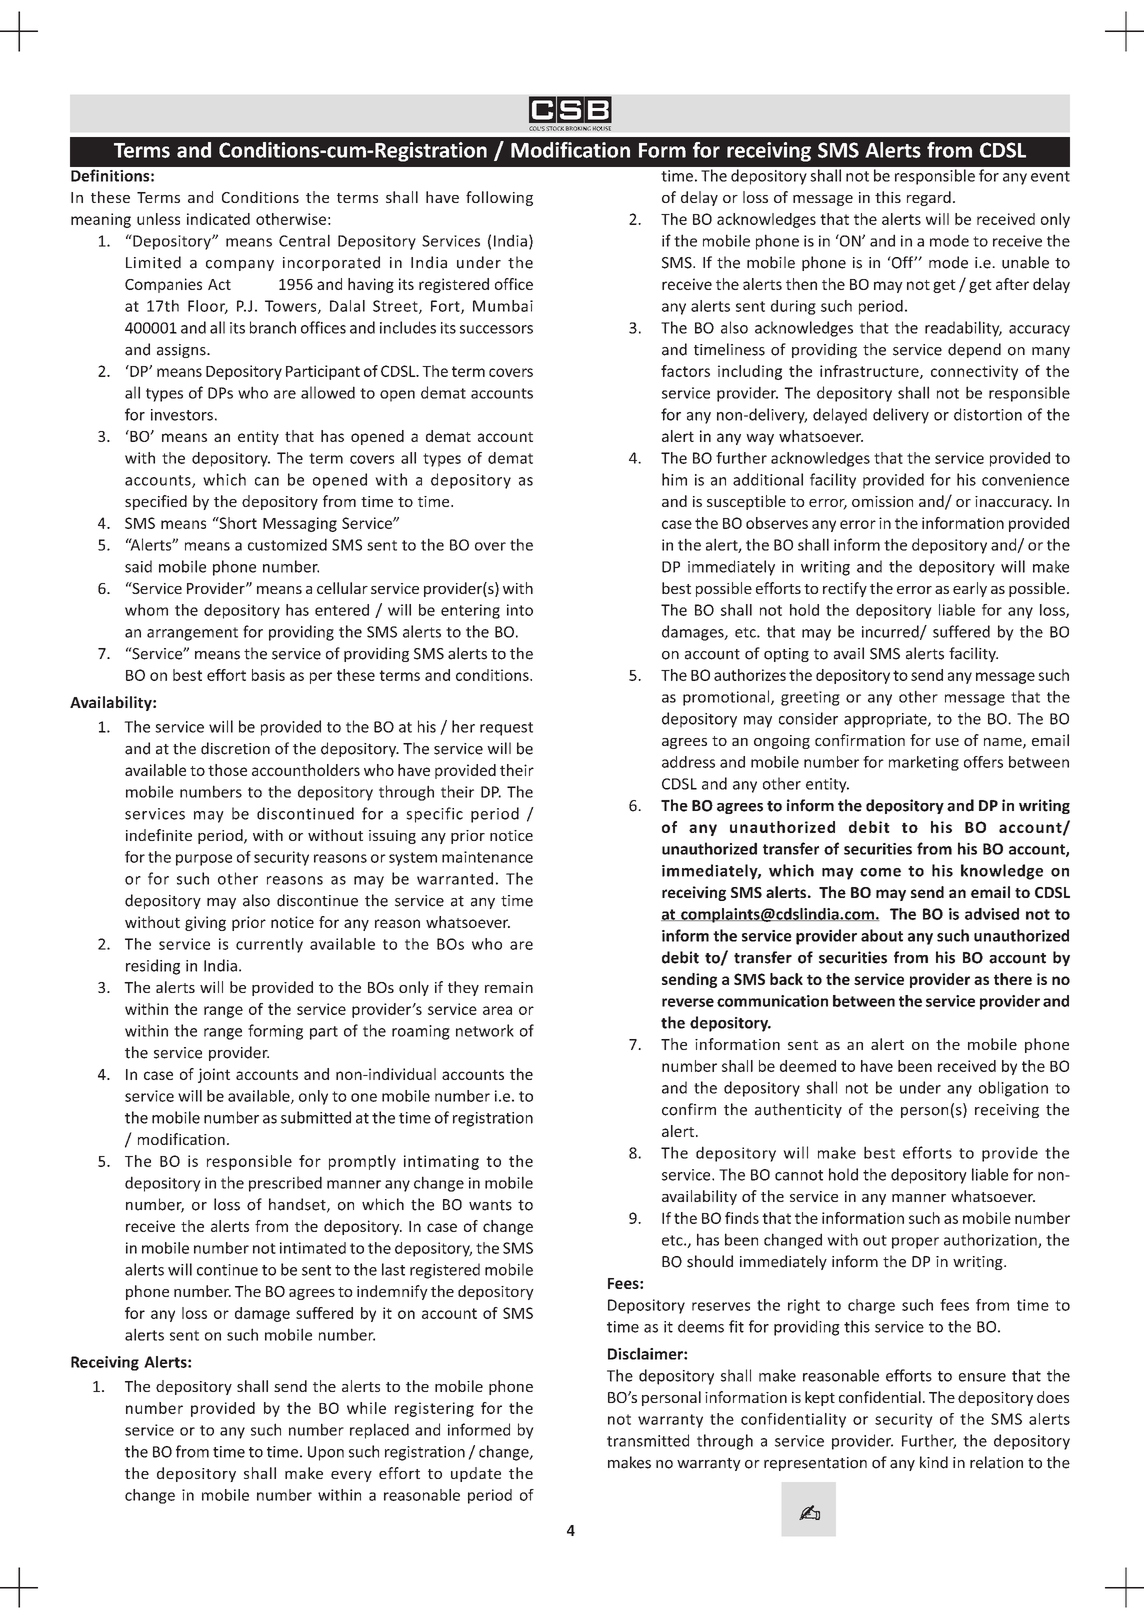 This screenshot has width=1144, height=1618. What do you see at coordinates (880, 872) in the screenshot?
I see `come` at bounding box center [880, 872].
